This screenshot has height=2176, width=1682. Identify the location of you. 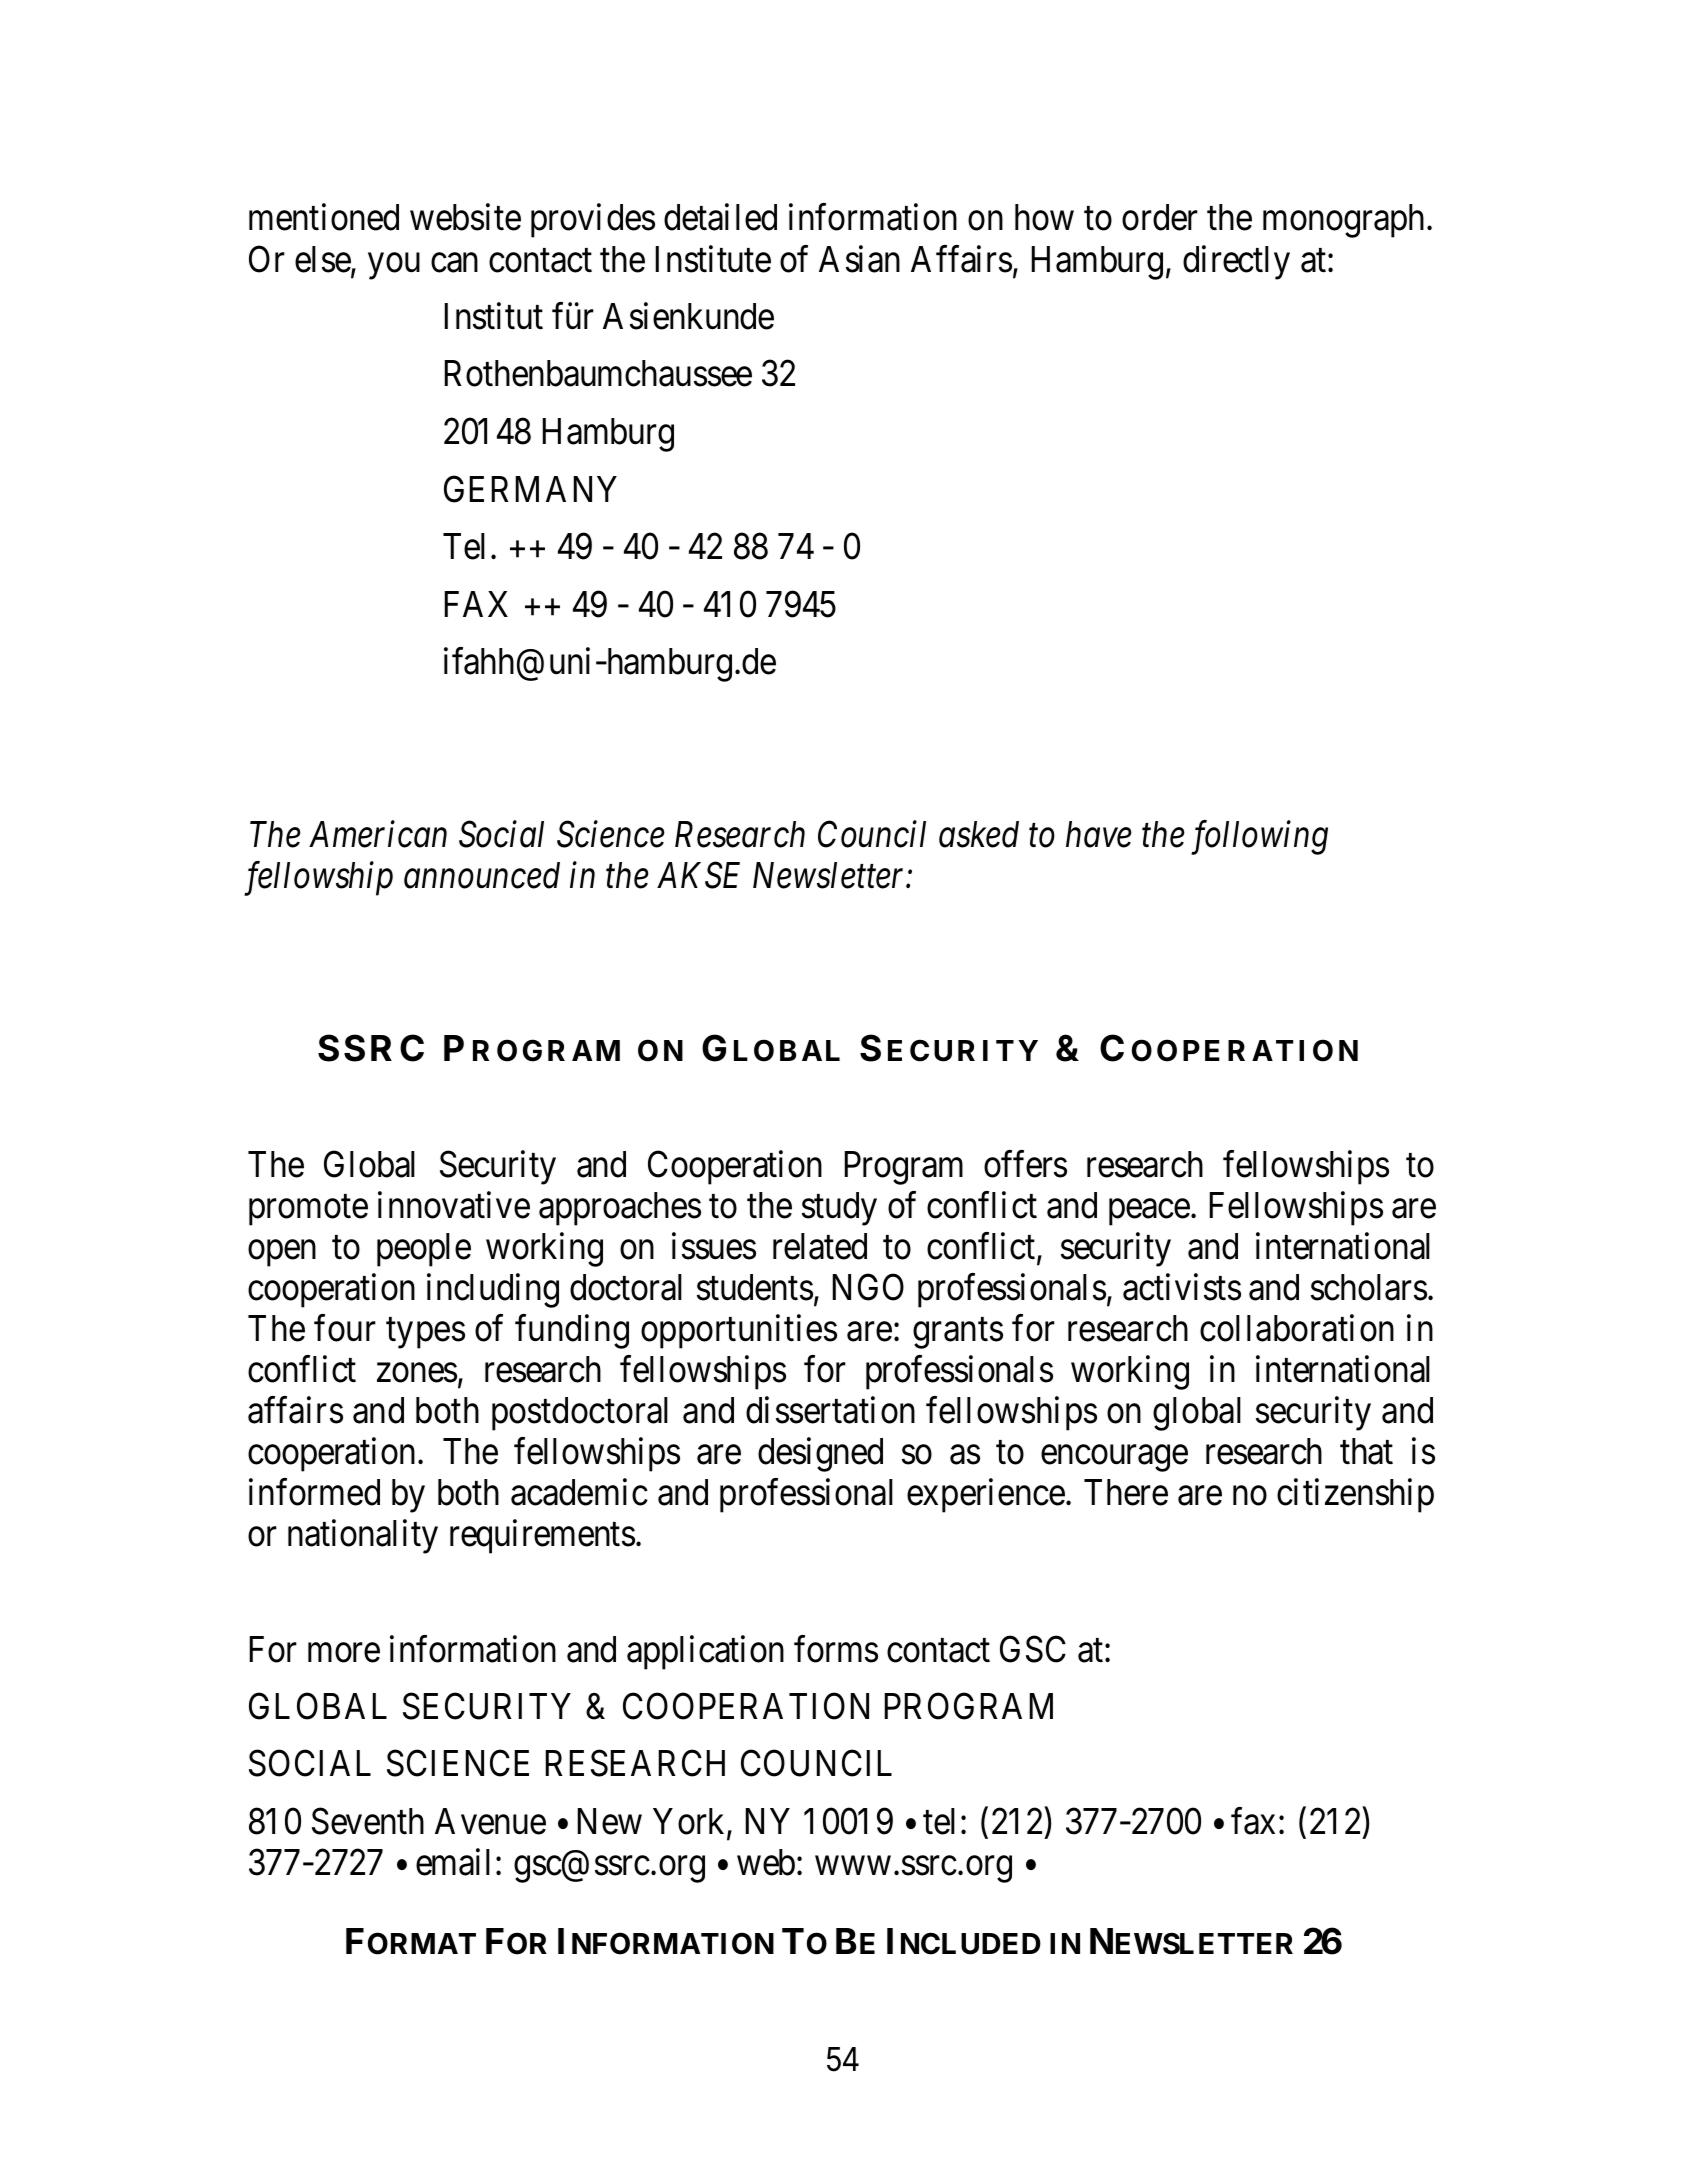
(394, 266).
